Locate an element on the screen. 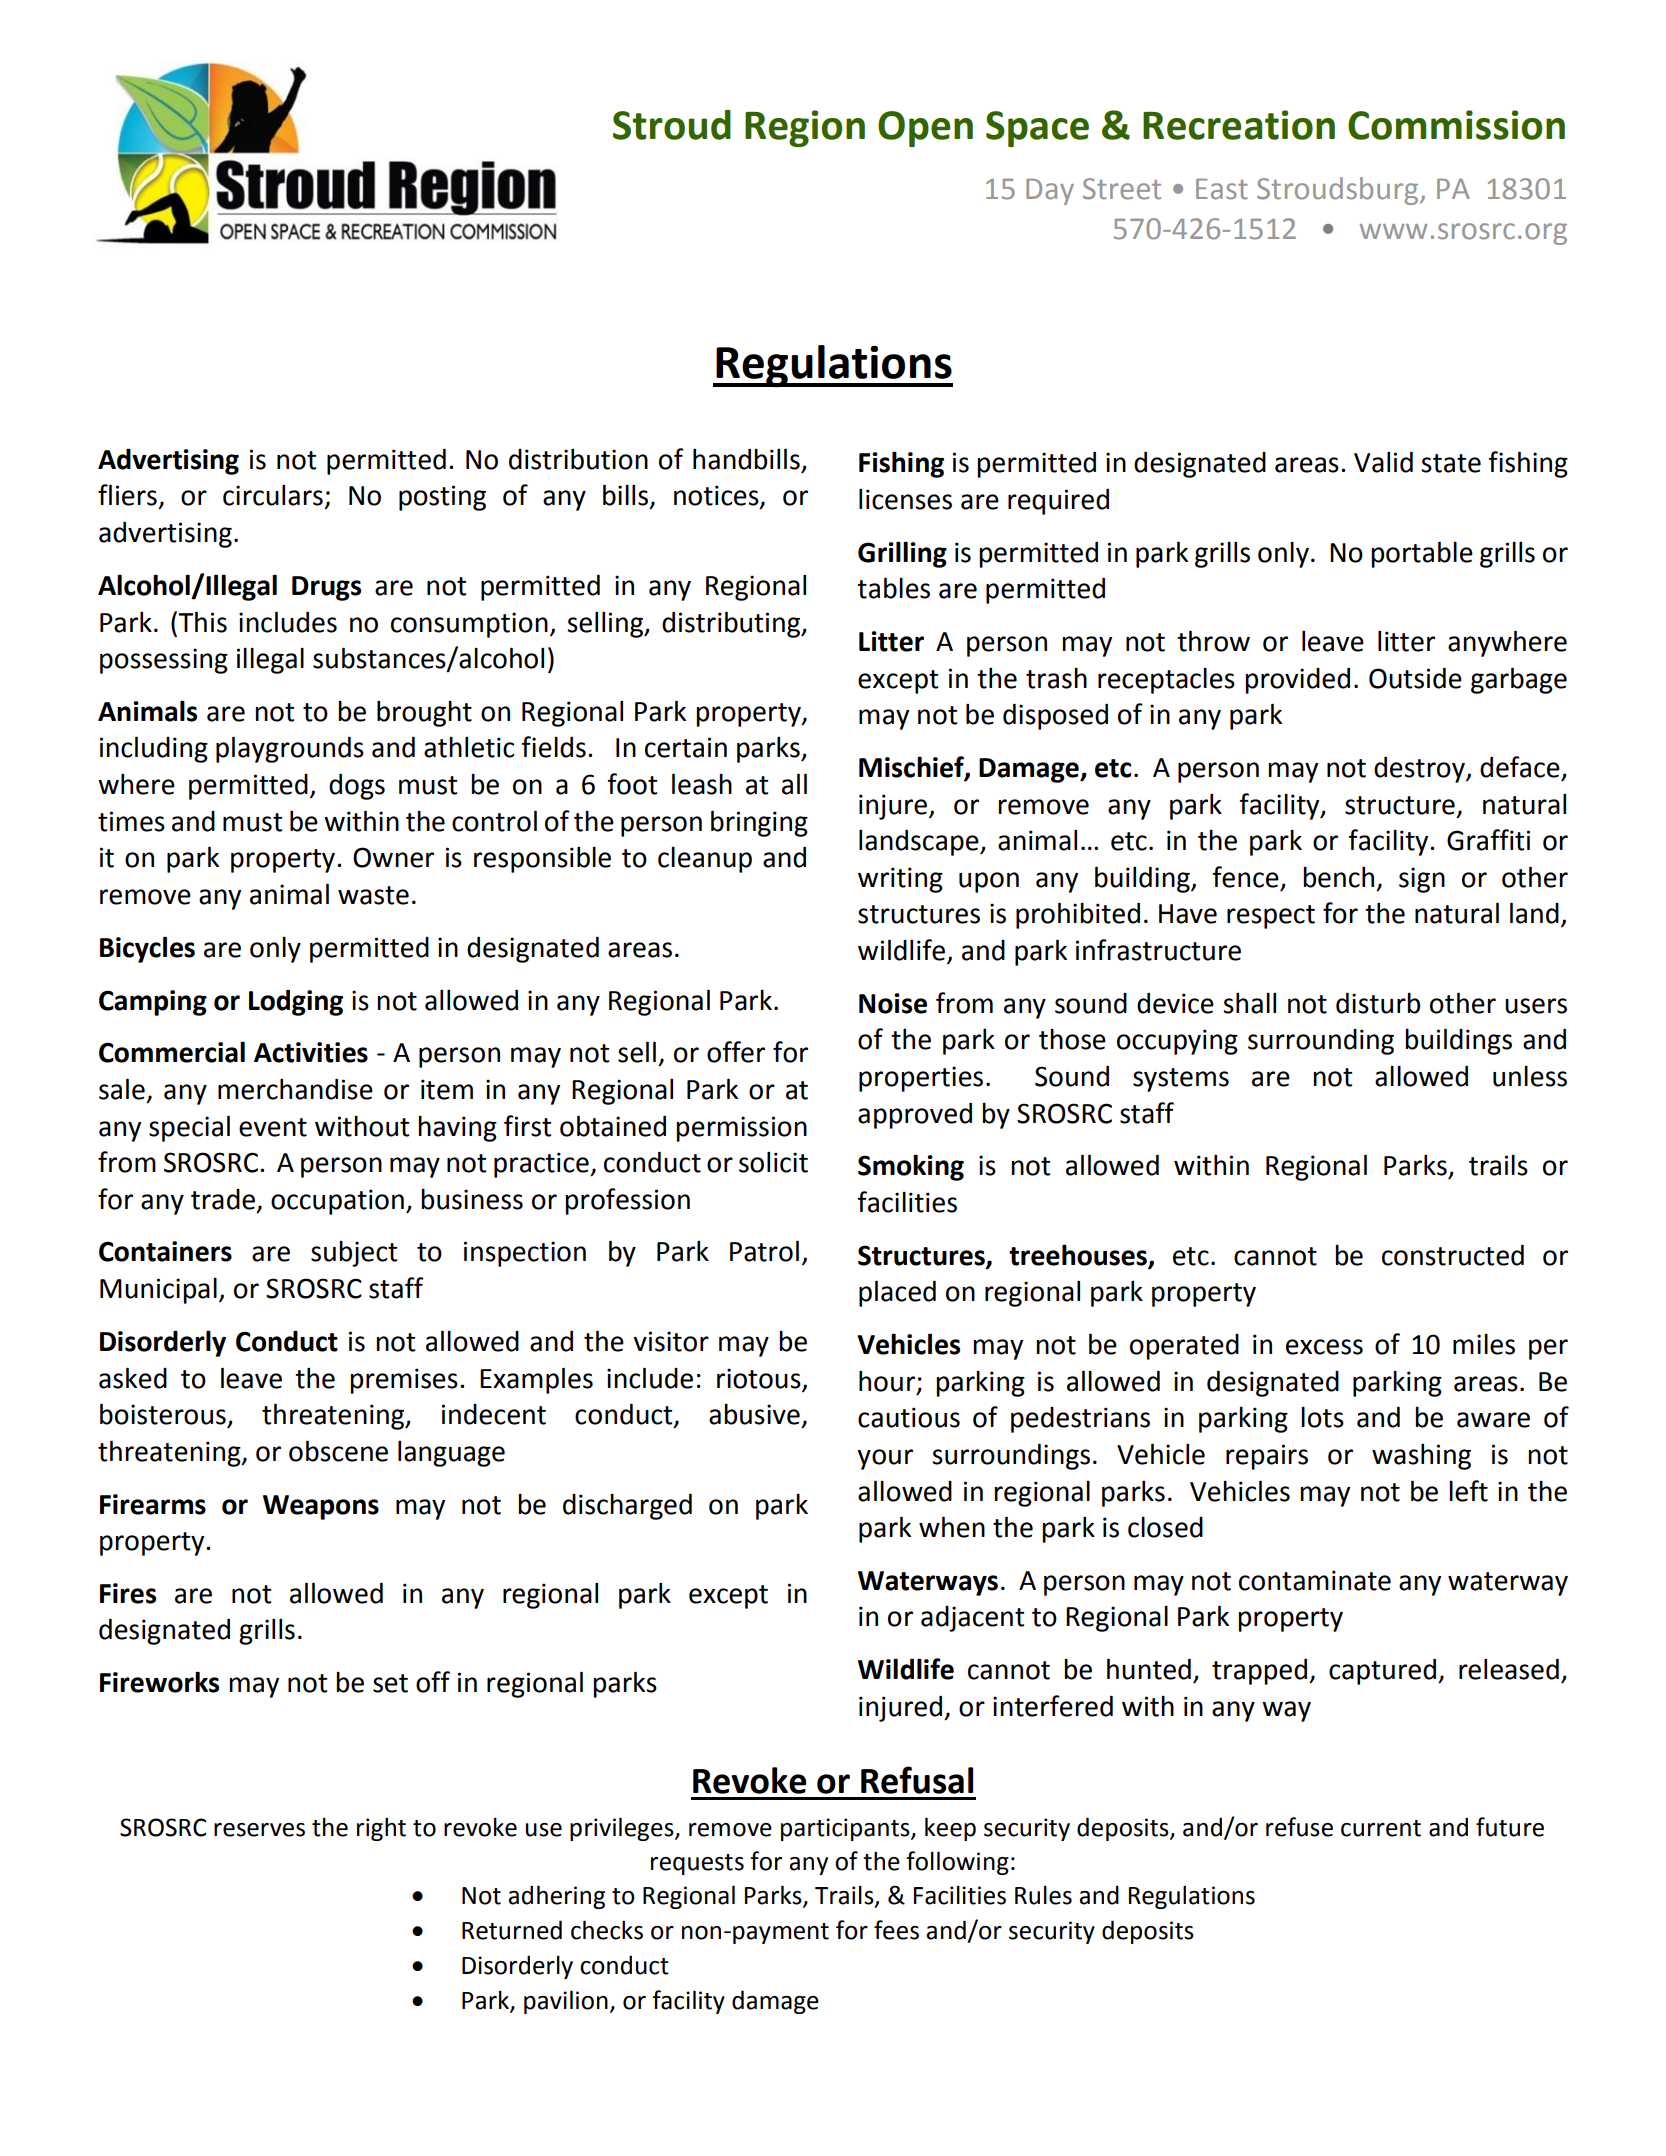 This screenshot has height=2156, width=1666. offer is located at coordinates (736, 1052).
